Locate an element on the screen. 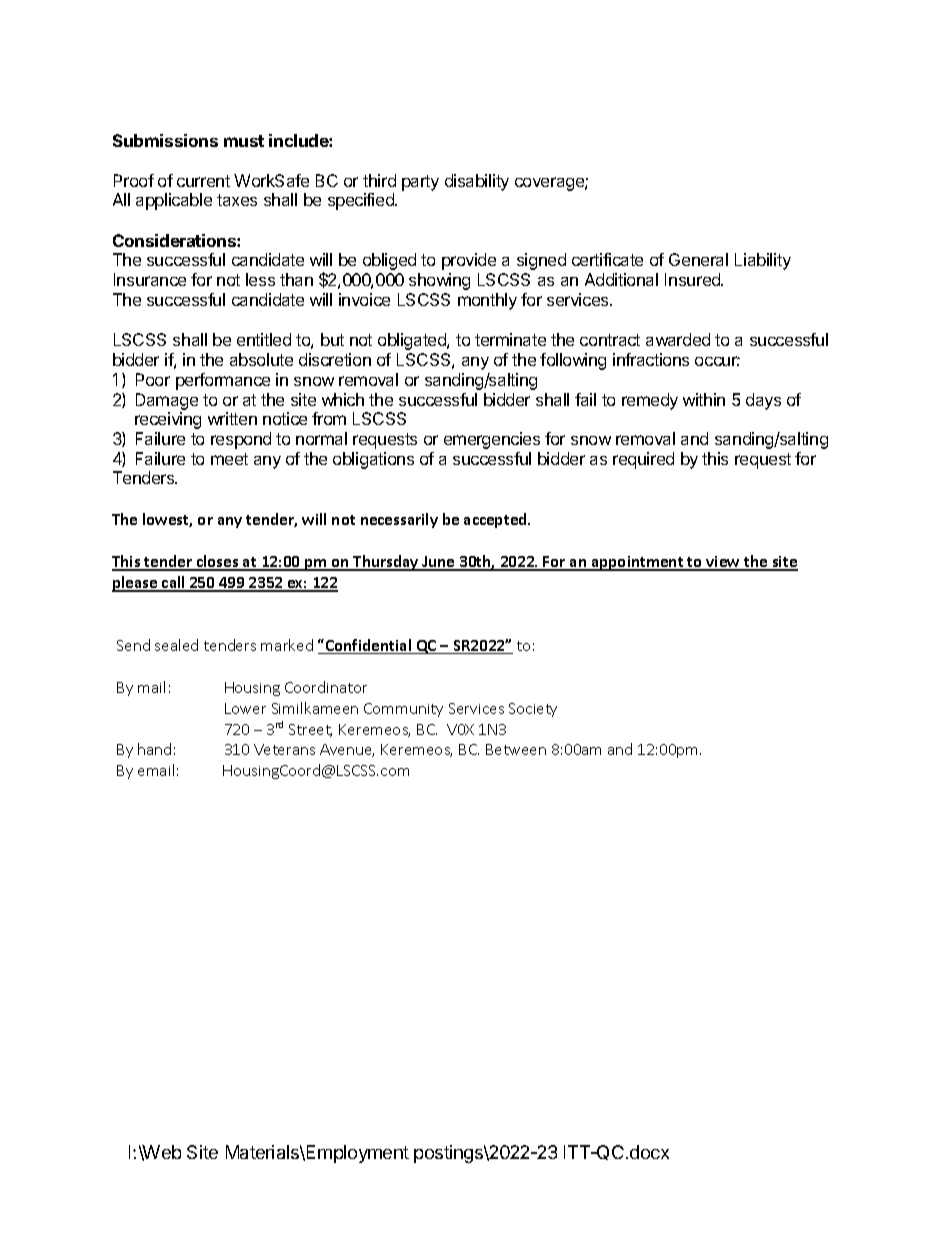 The width and height of the screenshot is (952, 1233). Society is located at coordinates (533, 710).
